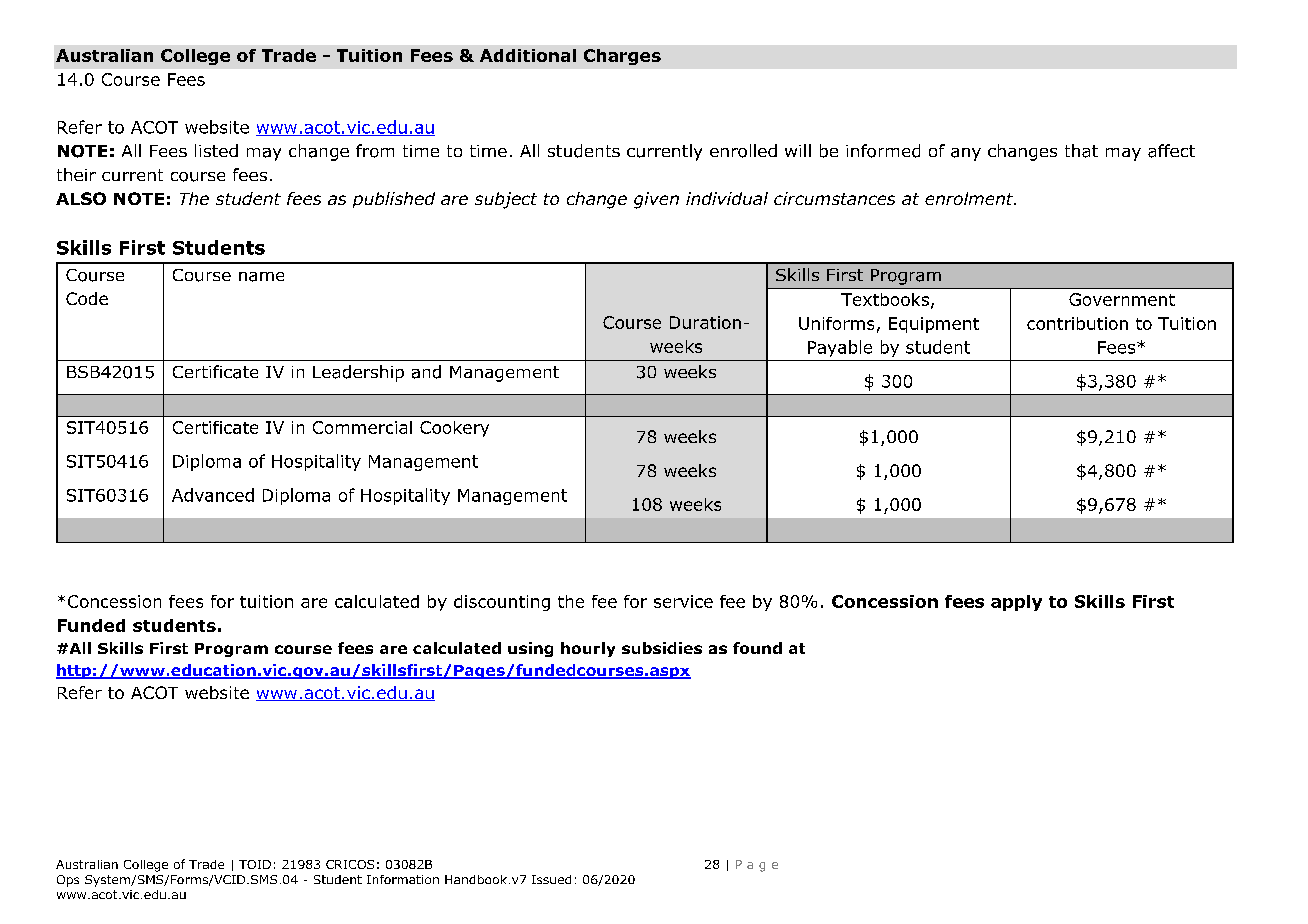 Image resolution: width=1308 pixels, height=924 pixels. I want to click on Government, so click(1122, 299).
